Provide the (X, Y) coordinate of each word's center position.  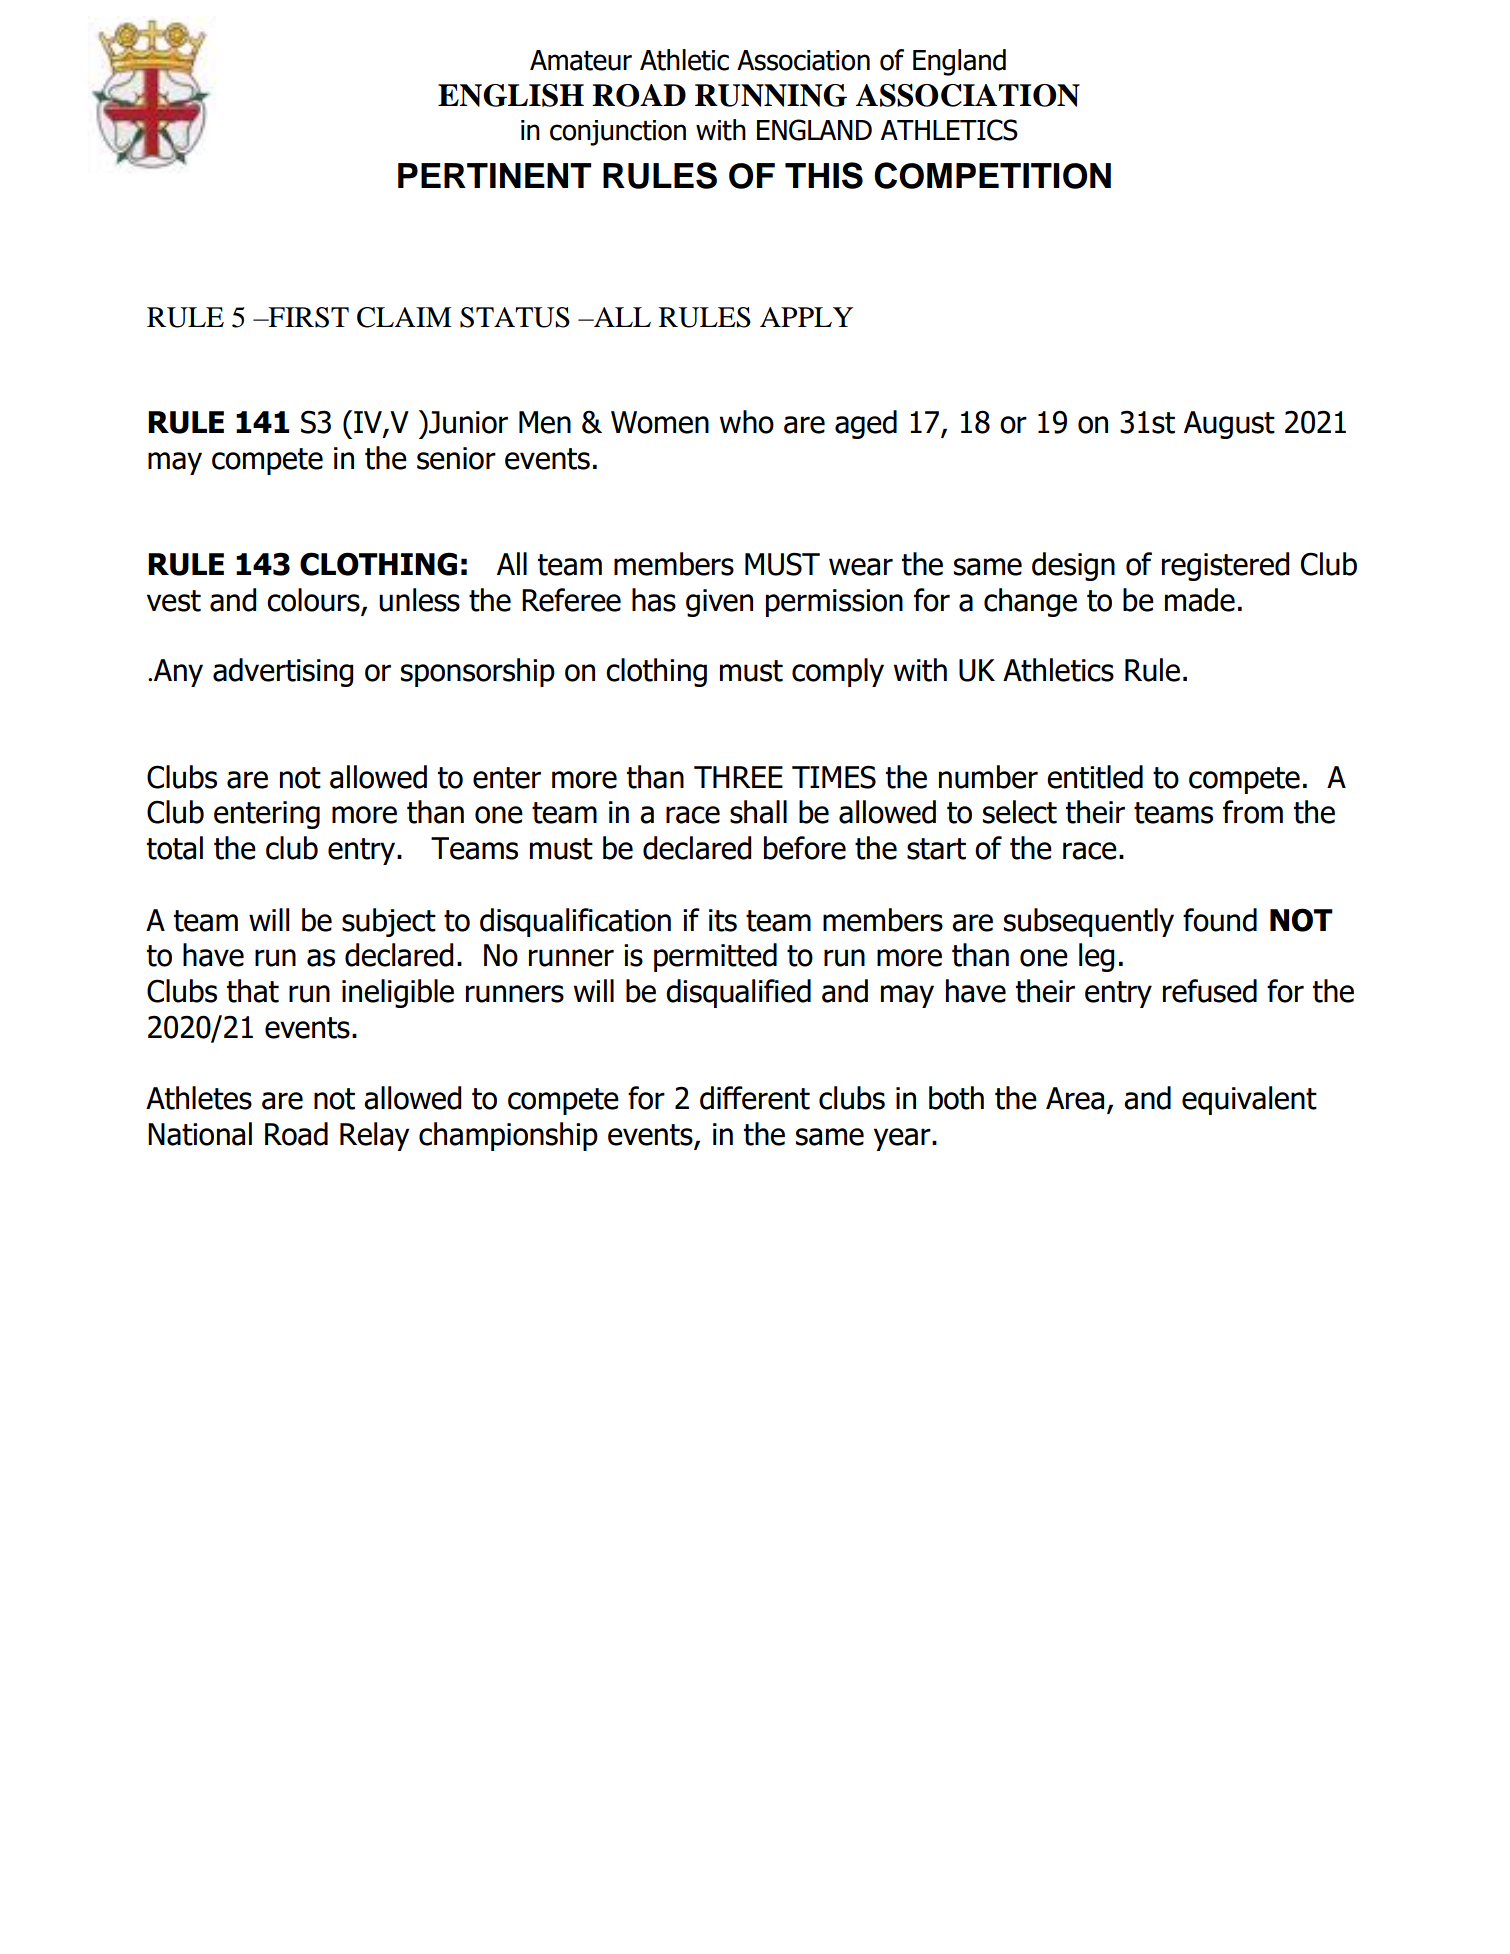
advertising (283, 672)
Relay (374, 1136)
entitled (1095, 777)
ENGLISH (511, 95)
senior (456, 458)
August (1229, 425)
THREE (738, 777)
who (747, 422)
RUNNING (771, 95)
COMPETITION (992, 175)
